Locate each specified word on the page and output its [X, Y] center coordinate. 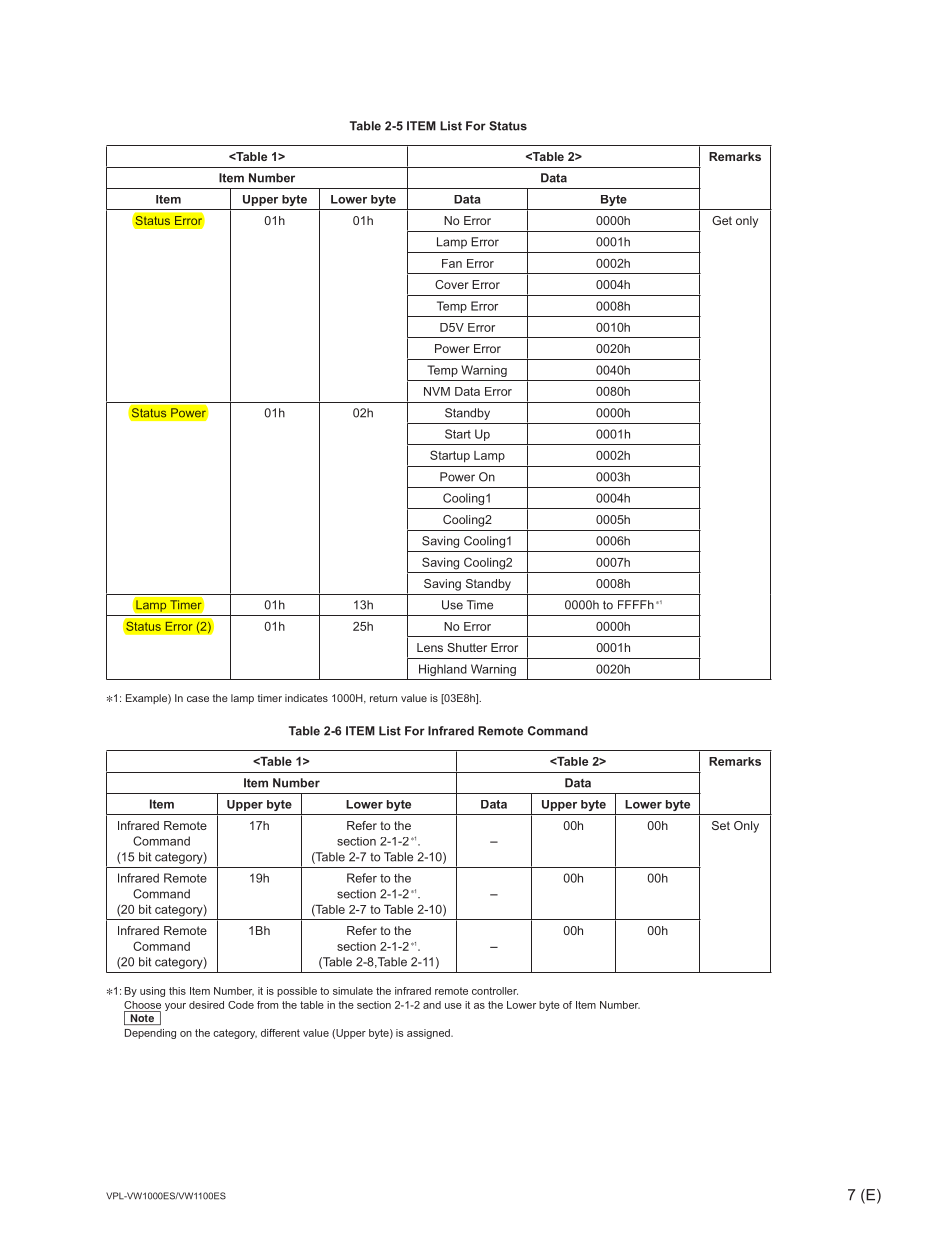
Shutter [467, 647]
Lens [430, 647]
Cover [452, 284]
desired [206, 1005]
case [198, 699]
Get [722, 220]
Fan [452, 263]
